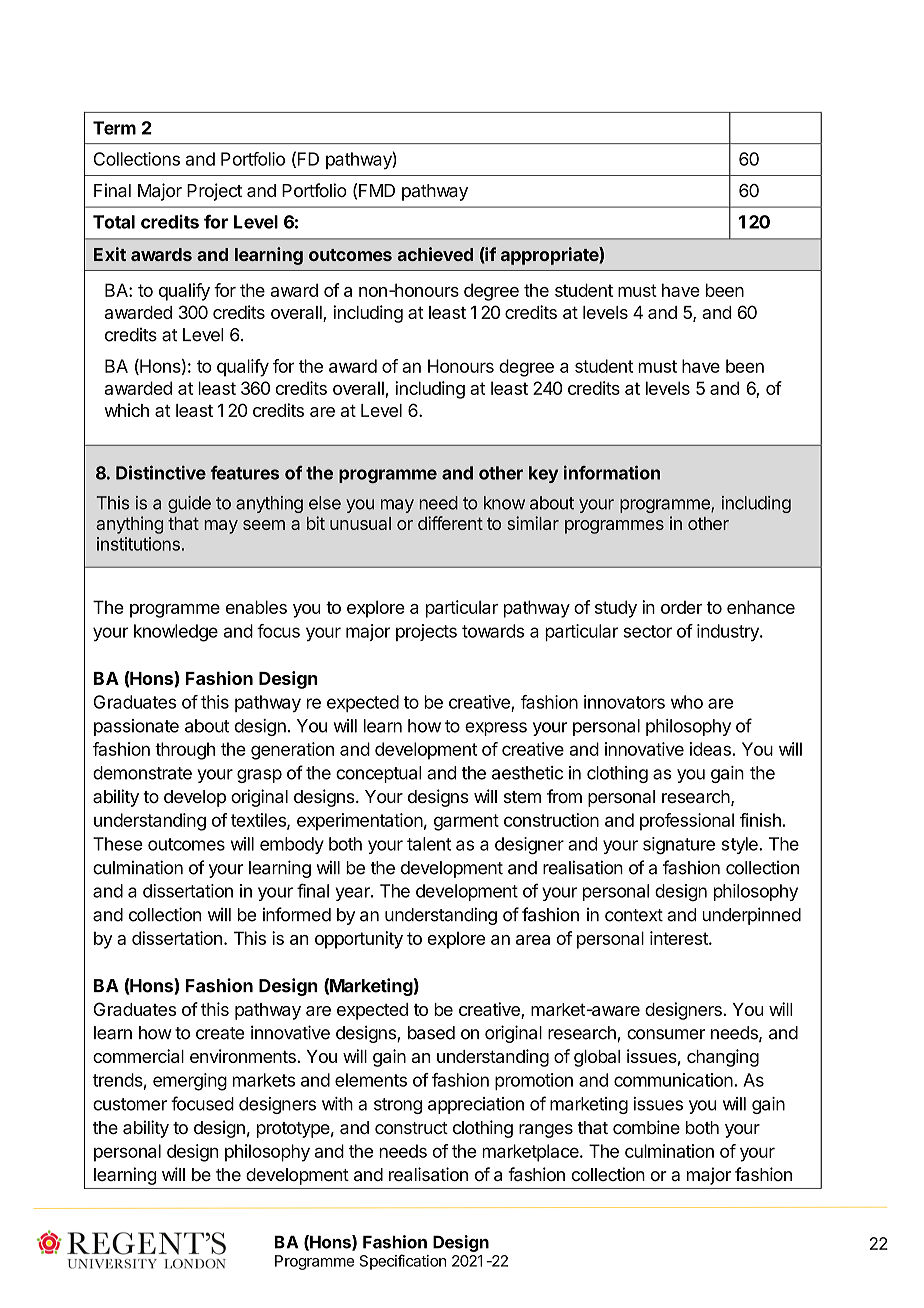 Image resolution: width=924 pixels, height=1308 pixels. Describe the element at coordinates (450, 523) in the document. I see `different` at that location.
